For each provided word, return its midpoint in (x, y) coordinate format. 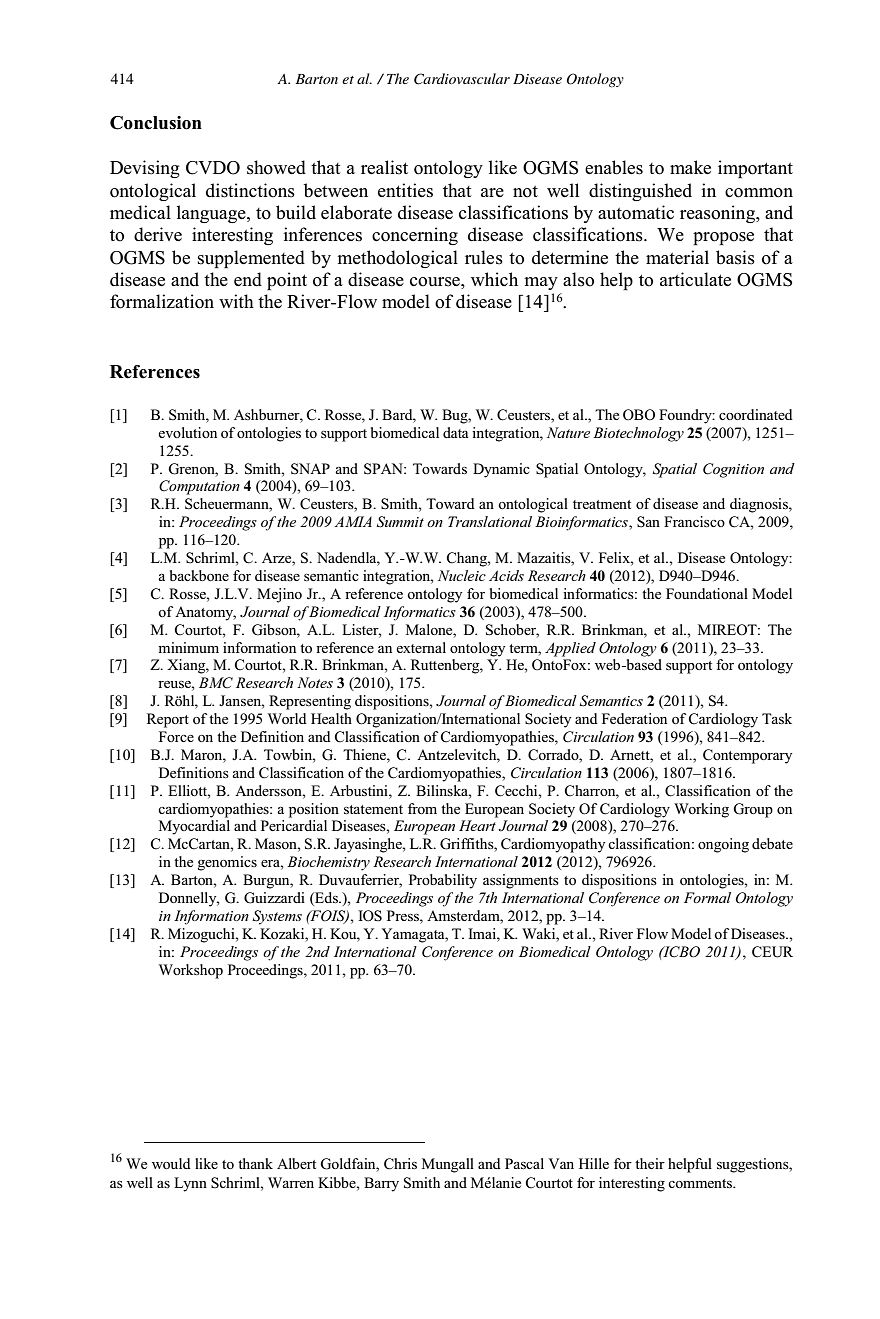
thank (255, 1163)
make (690, 167)
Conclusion (156, 123)
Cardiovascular (462, 79)
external (421, 647)
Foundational (707, 593)
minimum (188, 647)
